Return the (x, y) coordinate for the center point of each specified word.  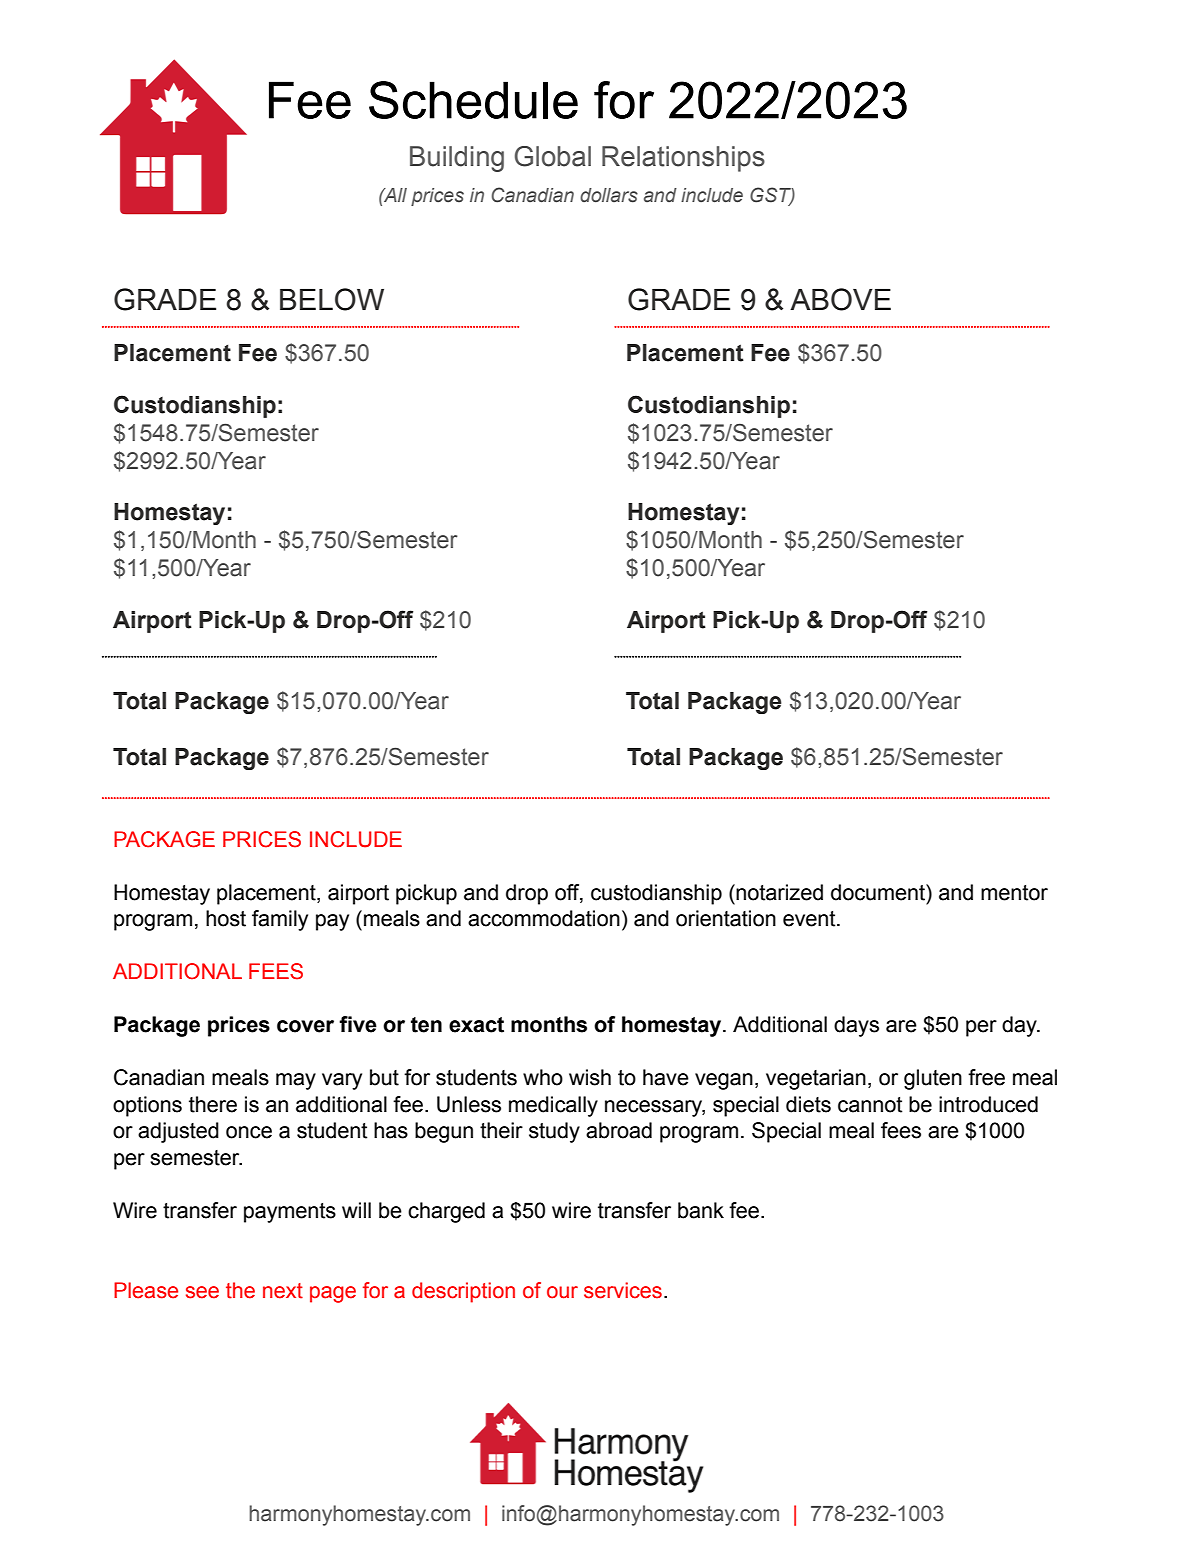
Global (553, 156)
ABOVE (840, 299)
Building (457, 159)
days (856, 1026)
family (280, 920)
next (283, 1291)
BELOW (332, 299)
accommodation (544, 918)
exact (476, 1025)
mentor (1014, 893)
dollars (609, 195)
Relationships (683, 159)
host (226, 918)
